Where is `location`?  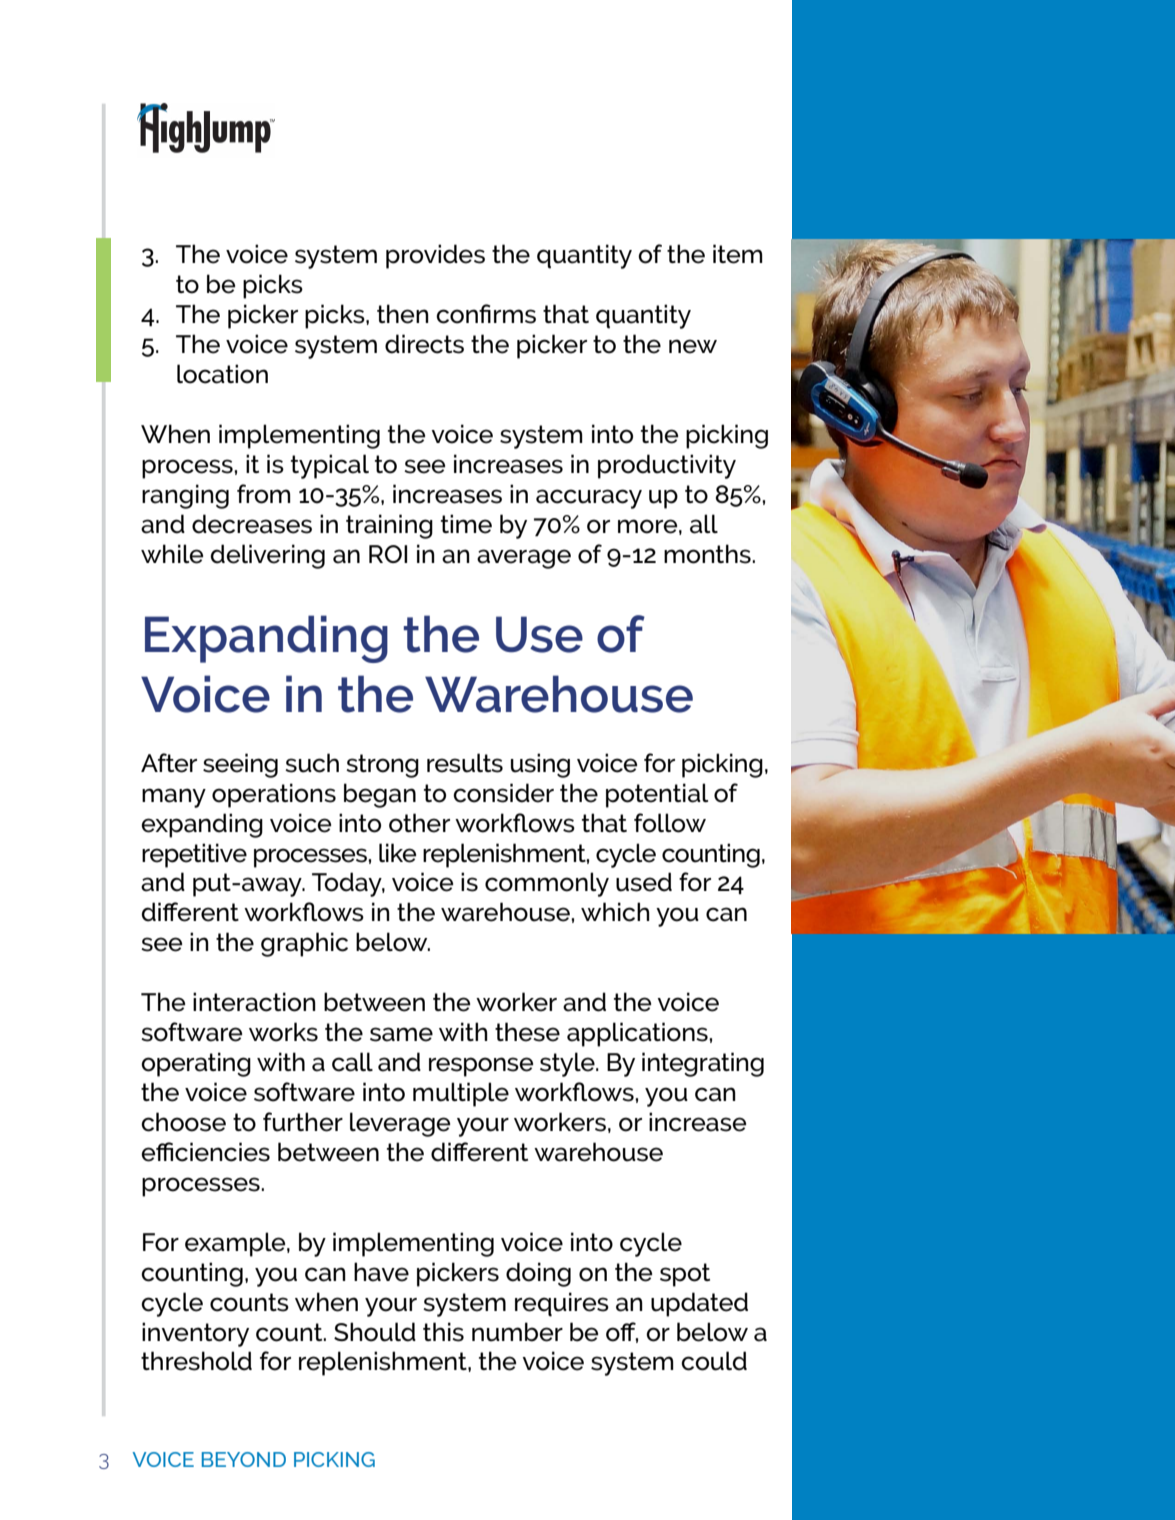
location is located at coordinates (222, 374).
